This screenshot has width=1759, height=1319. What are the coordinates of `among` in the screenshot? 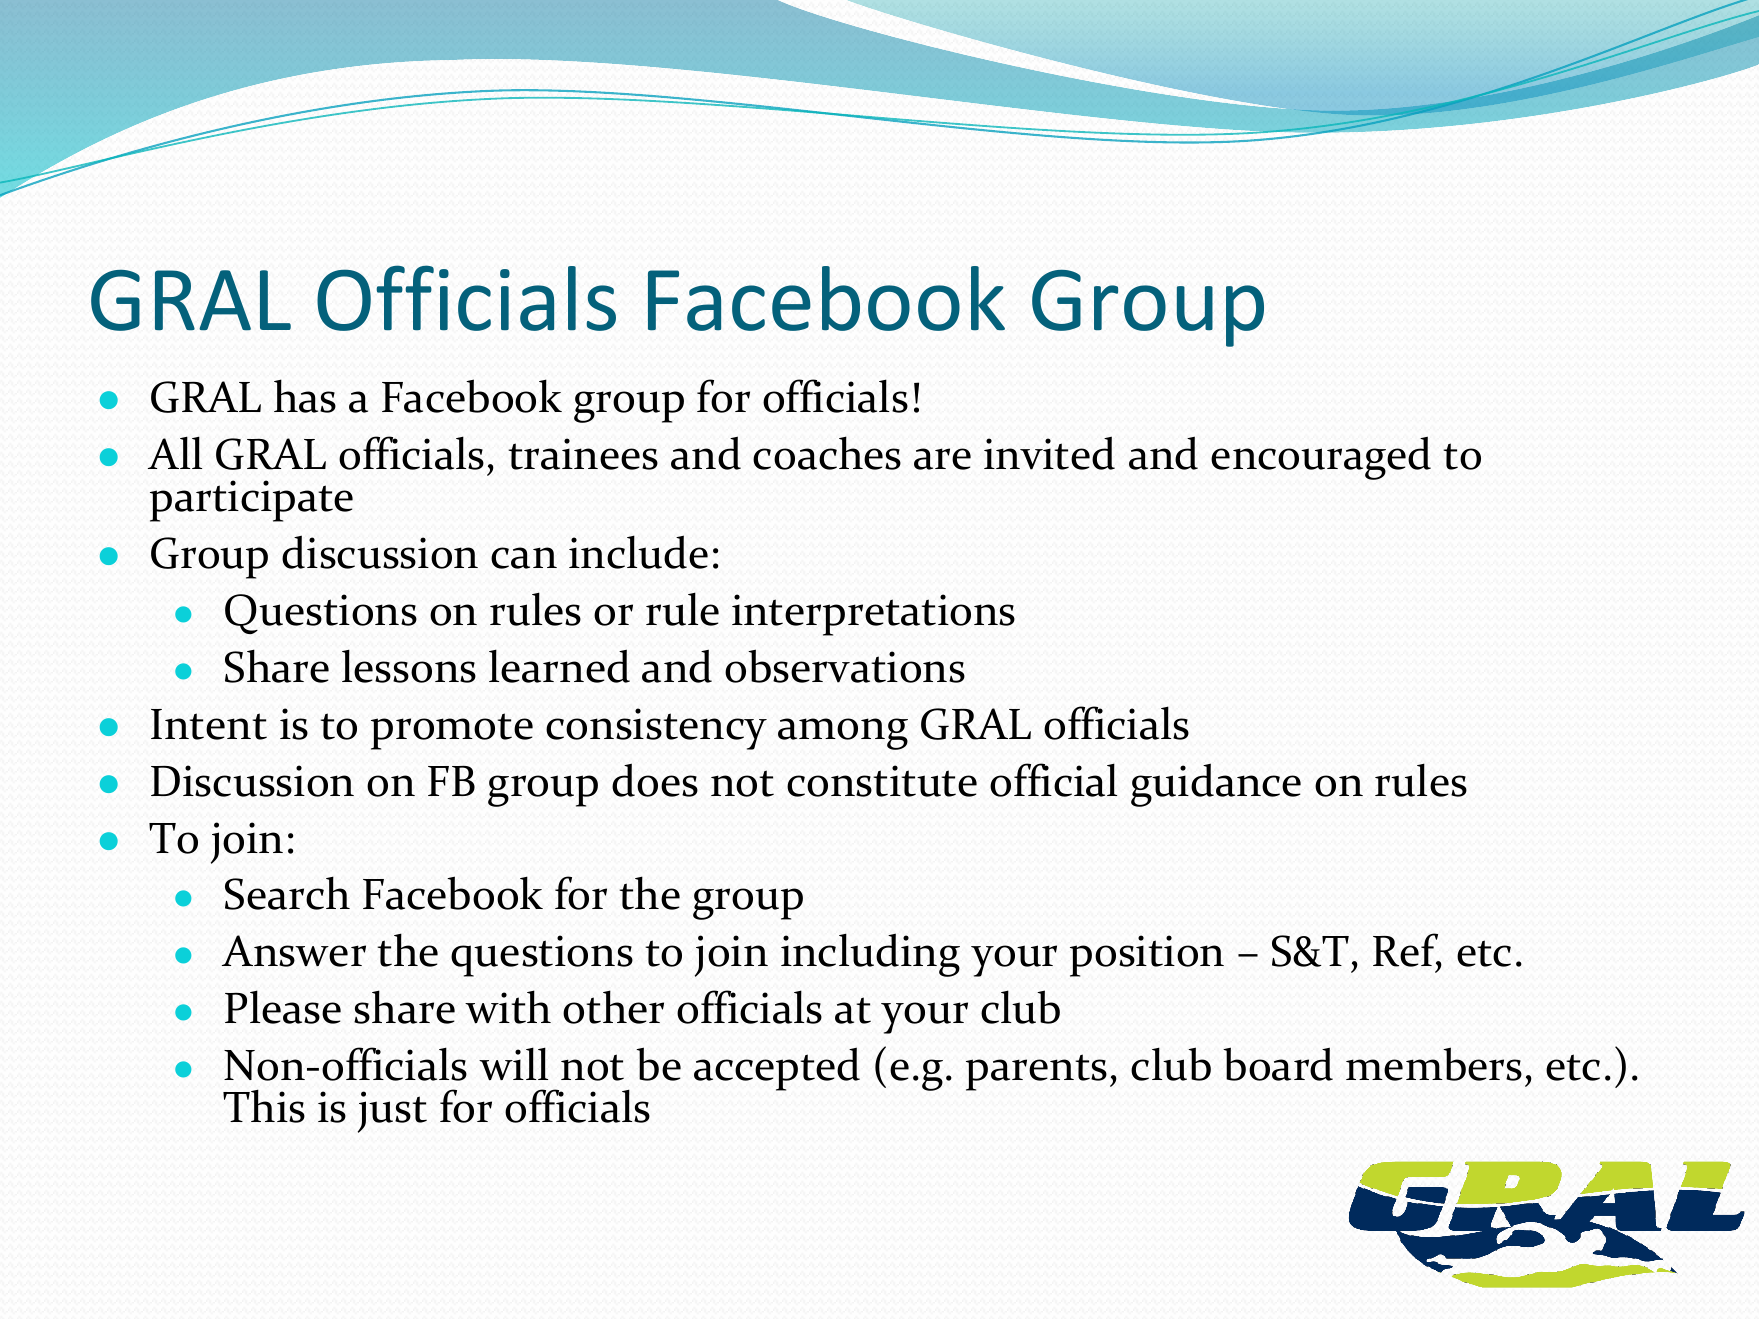 It's located at (843, 734).
